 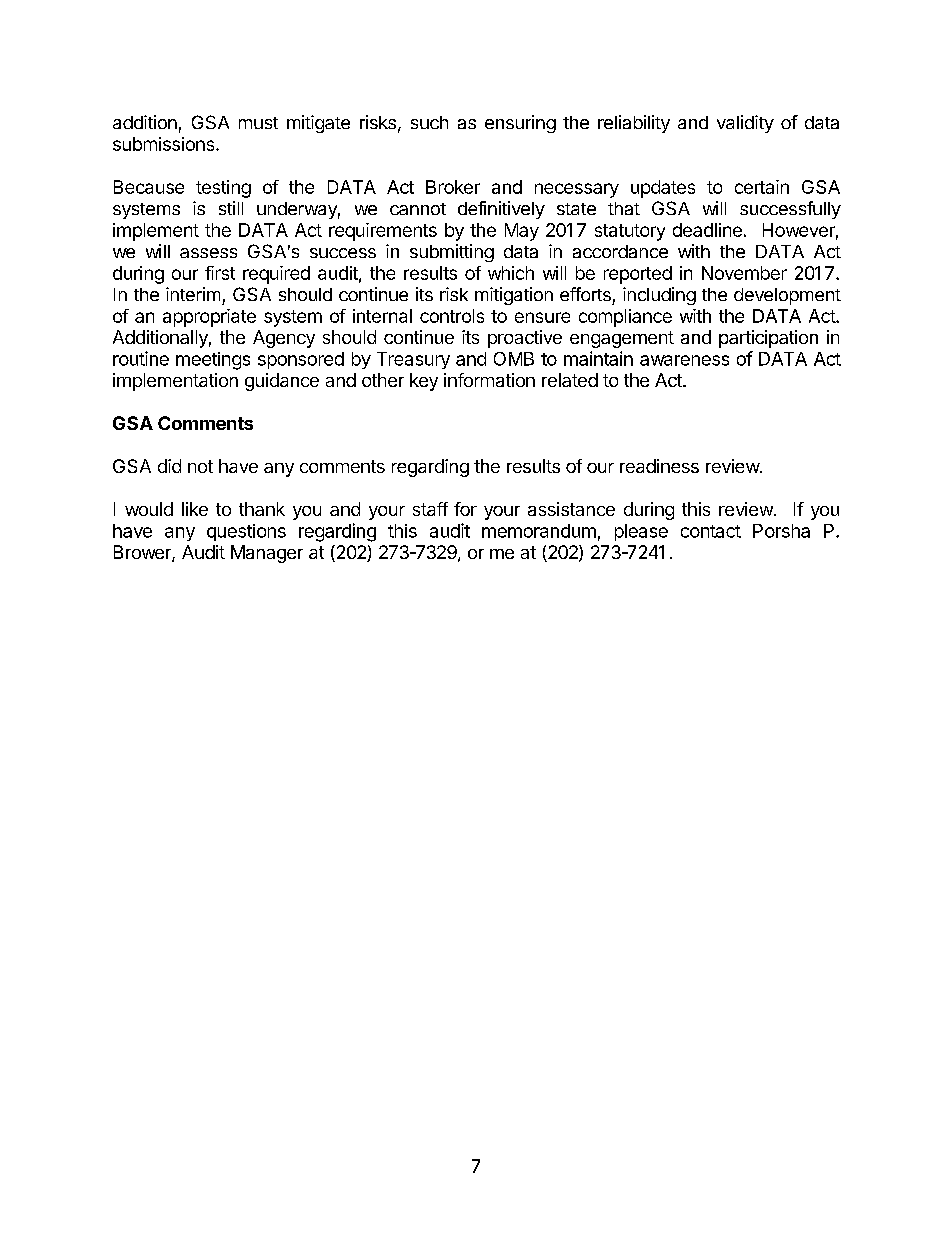 What do you see at coordinates (424, 382) in the screenshot?
I see `key` at bounding box center [424, 382].
